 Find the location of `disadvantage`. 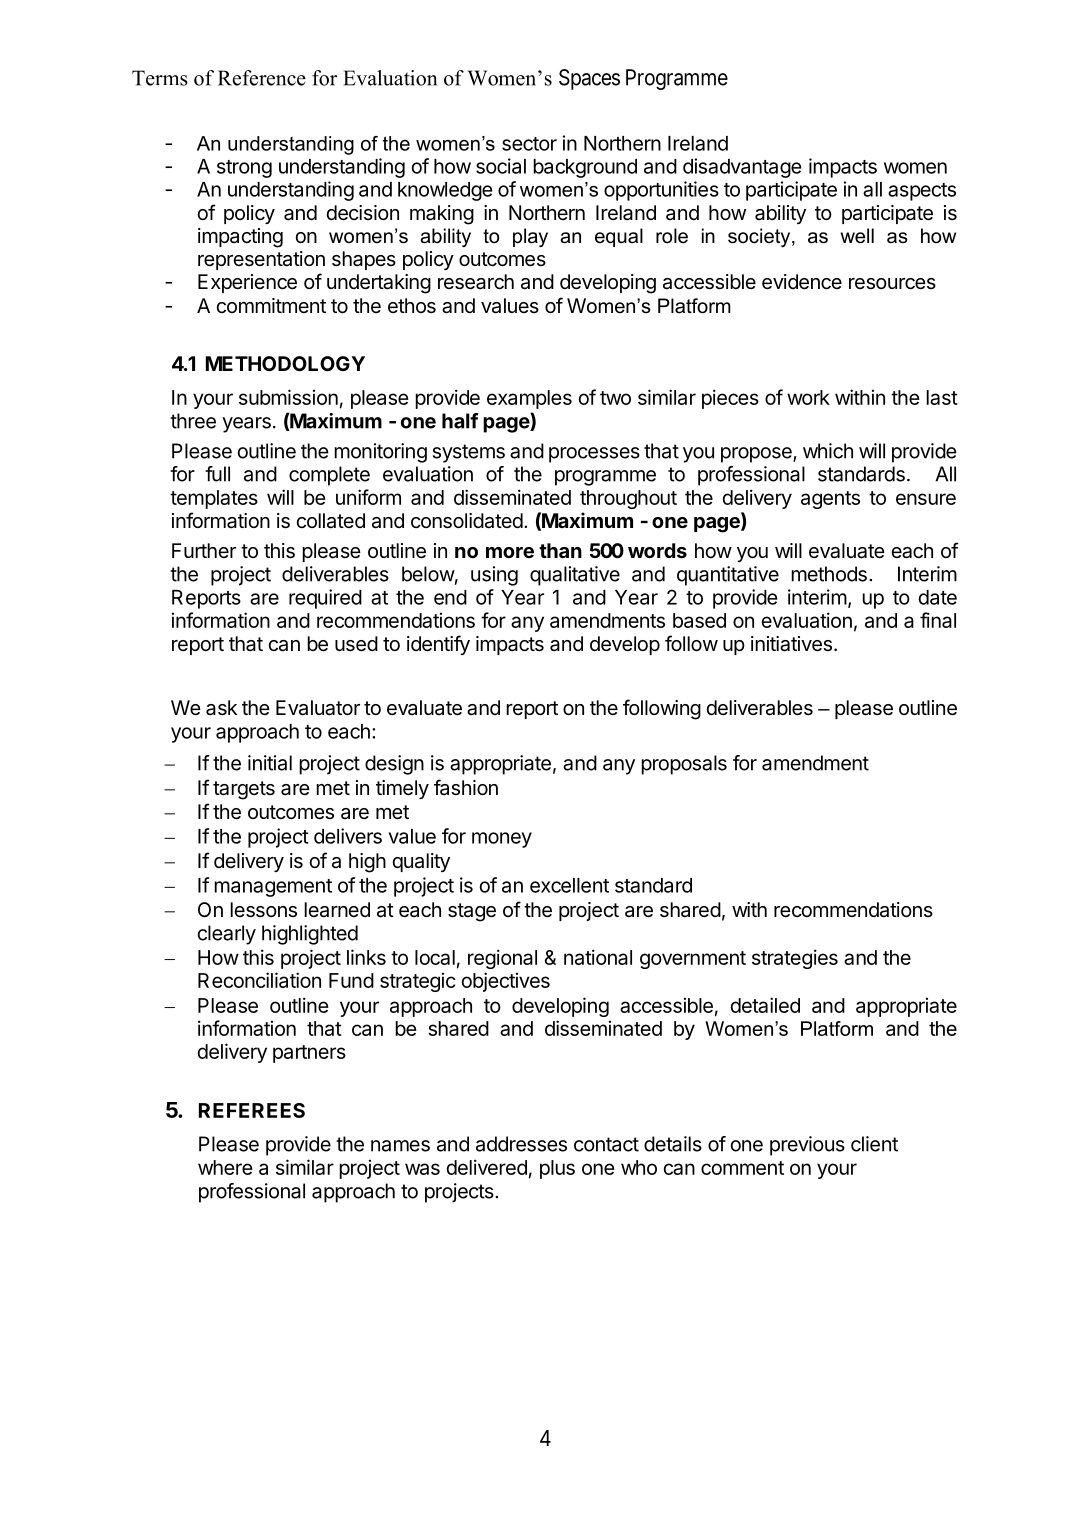

disadvantage is located at coordinates (742, 168).
